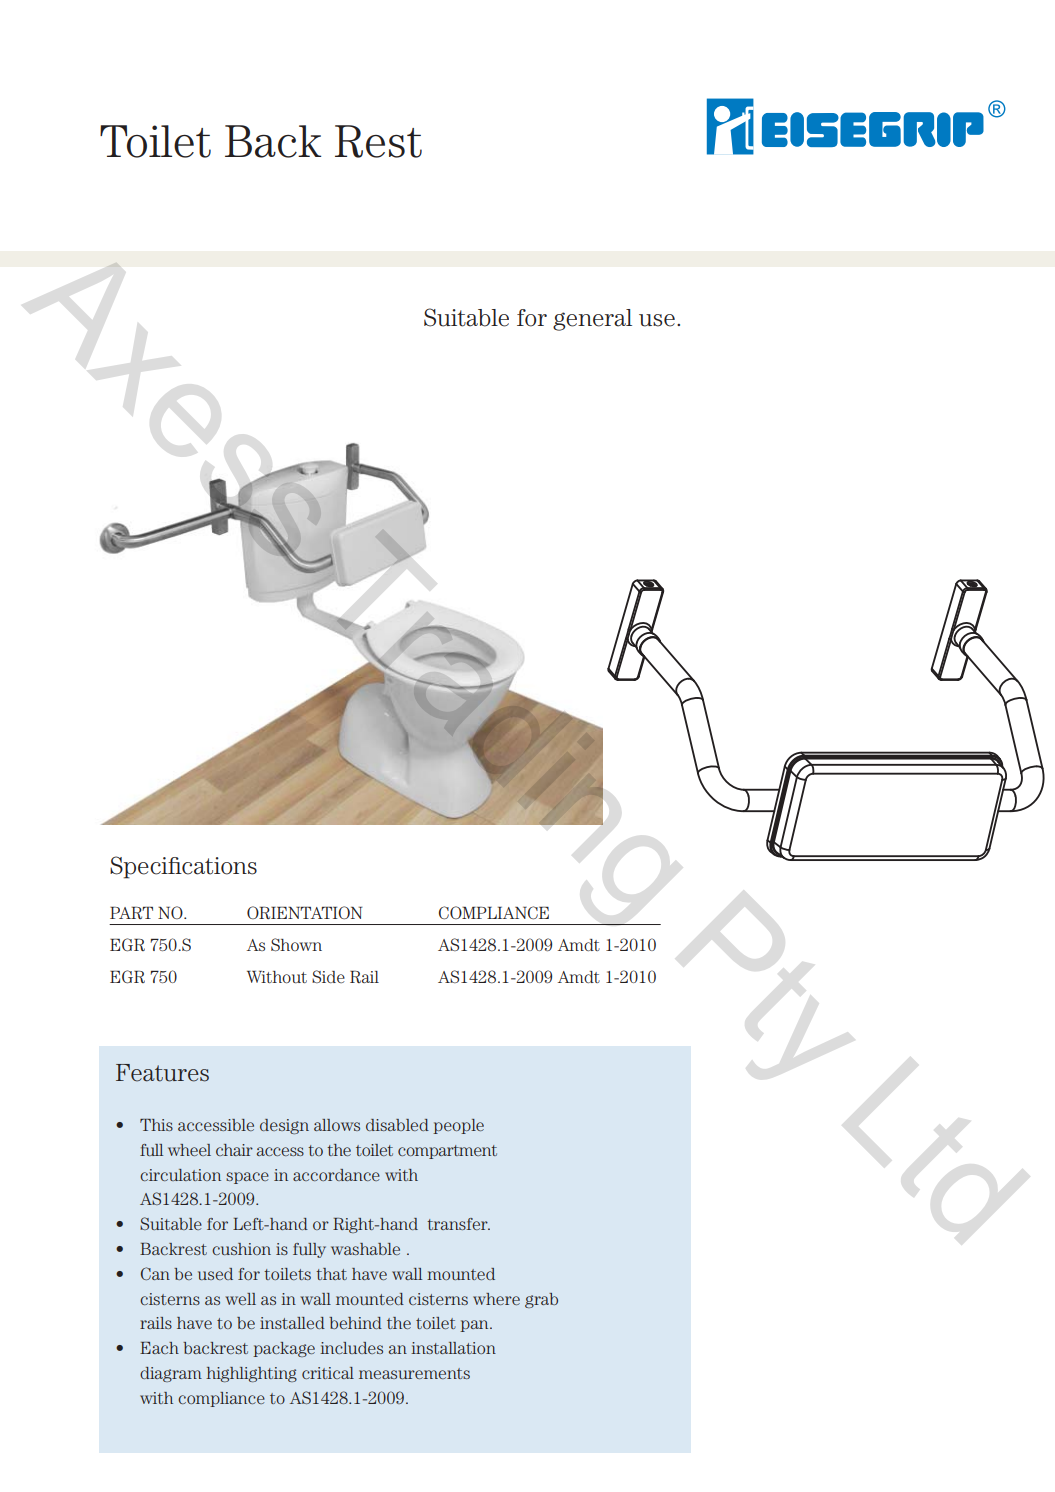  Describe the element at coordinates (458, 1126) in the screenshot. I see `people` at that location.
